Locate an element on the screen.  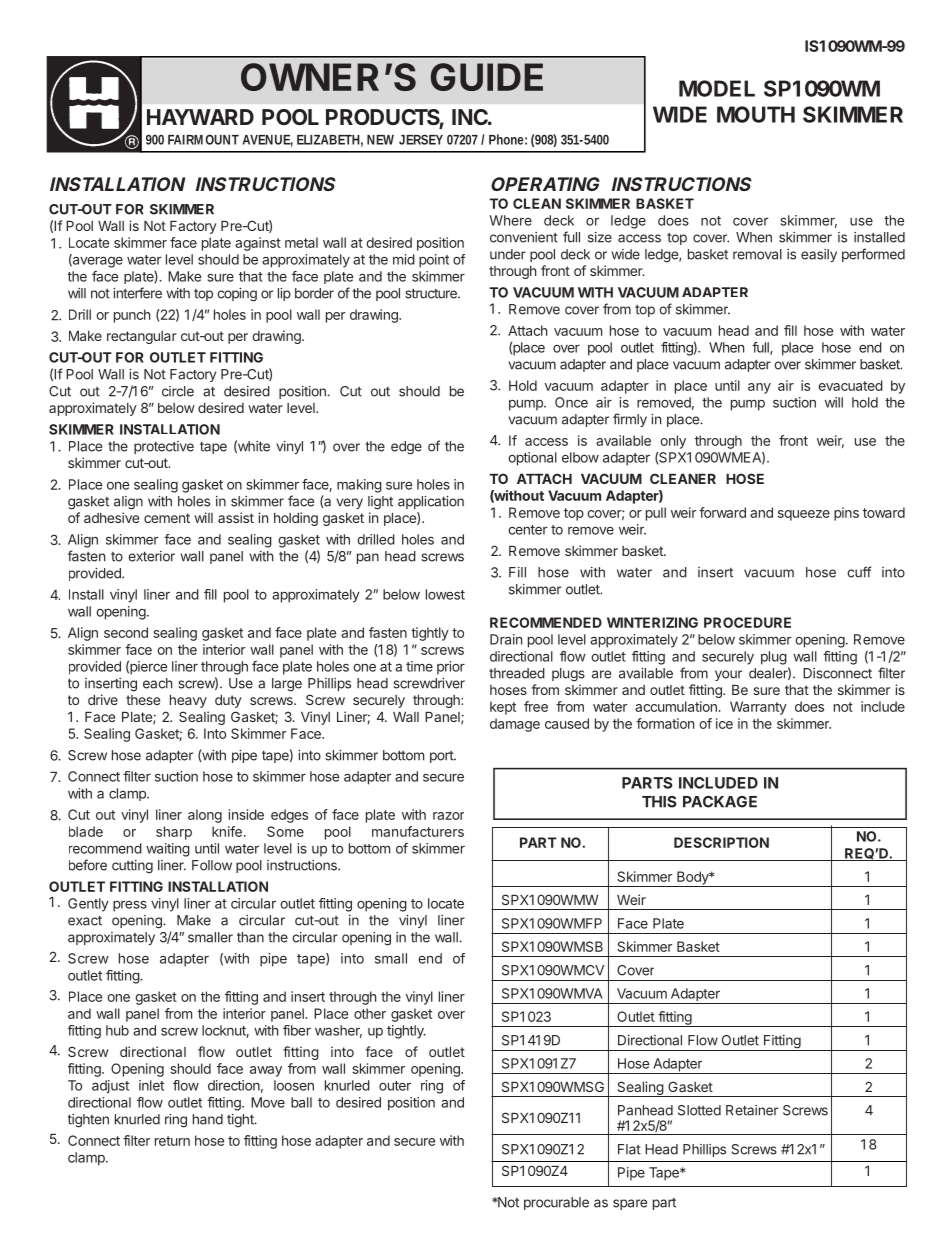
return is located at coordinates (172, 1141).
